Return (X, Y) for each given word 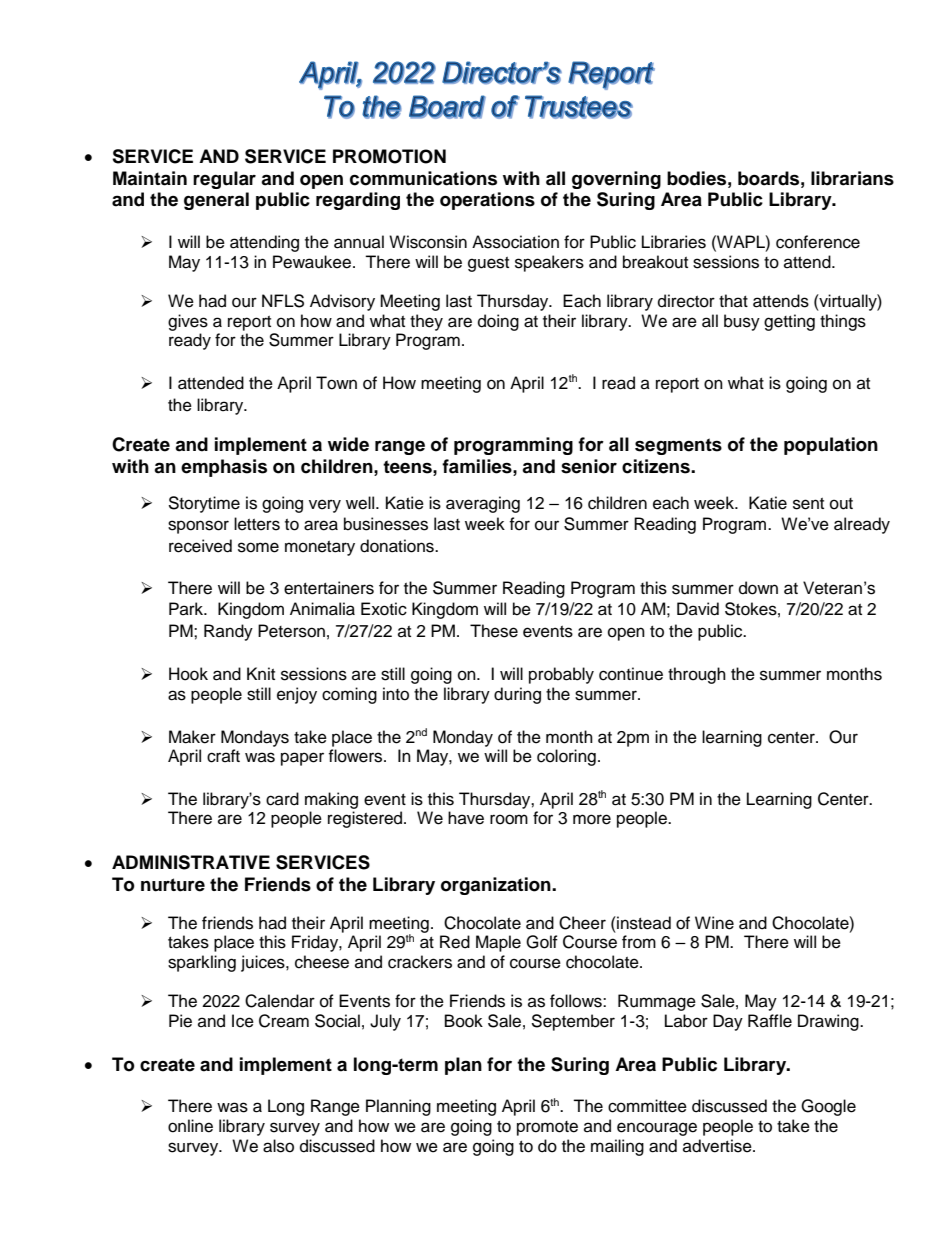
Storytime (204, 504)
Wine (714, 923)
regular (224, 180)
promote (547, 1128)
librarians (852, 178)
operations (487, 201)
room (509, 819)
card (282, 799)
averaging (483, 504)
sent (808, 504)
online (190, 1126)
